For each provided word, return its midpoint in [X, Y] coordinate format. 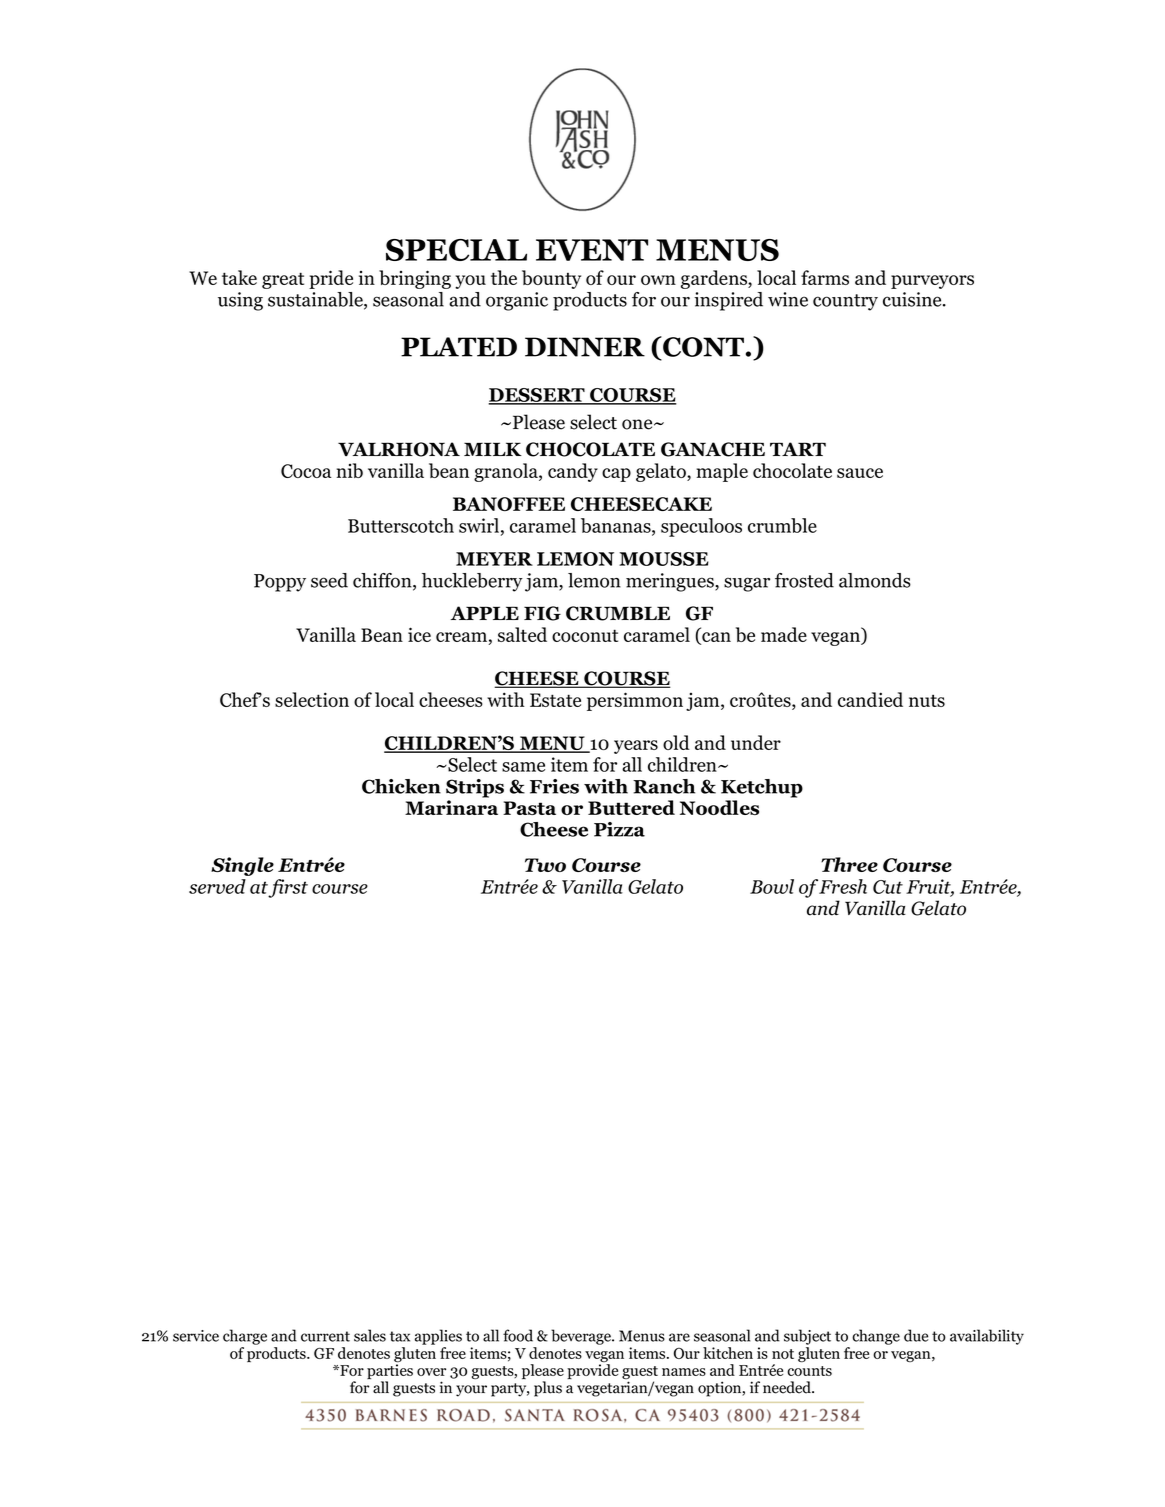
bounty [551, 279]
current [325, 1336]
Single [242, 866]
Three [849, 864]
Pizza [619, 829]
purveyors [932, 282]
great [283, 280]
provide [592, 1371]
